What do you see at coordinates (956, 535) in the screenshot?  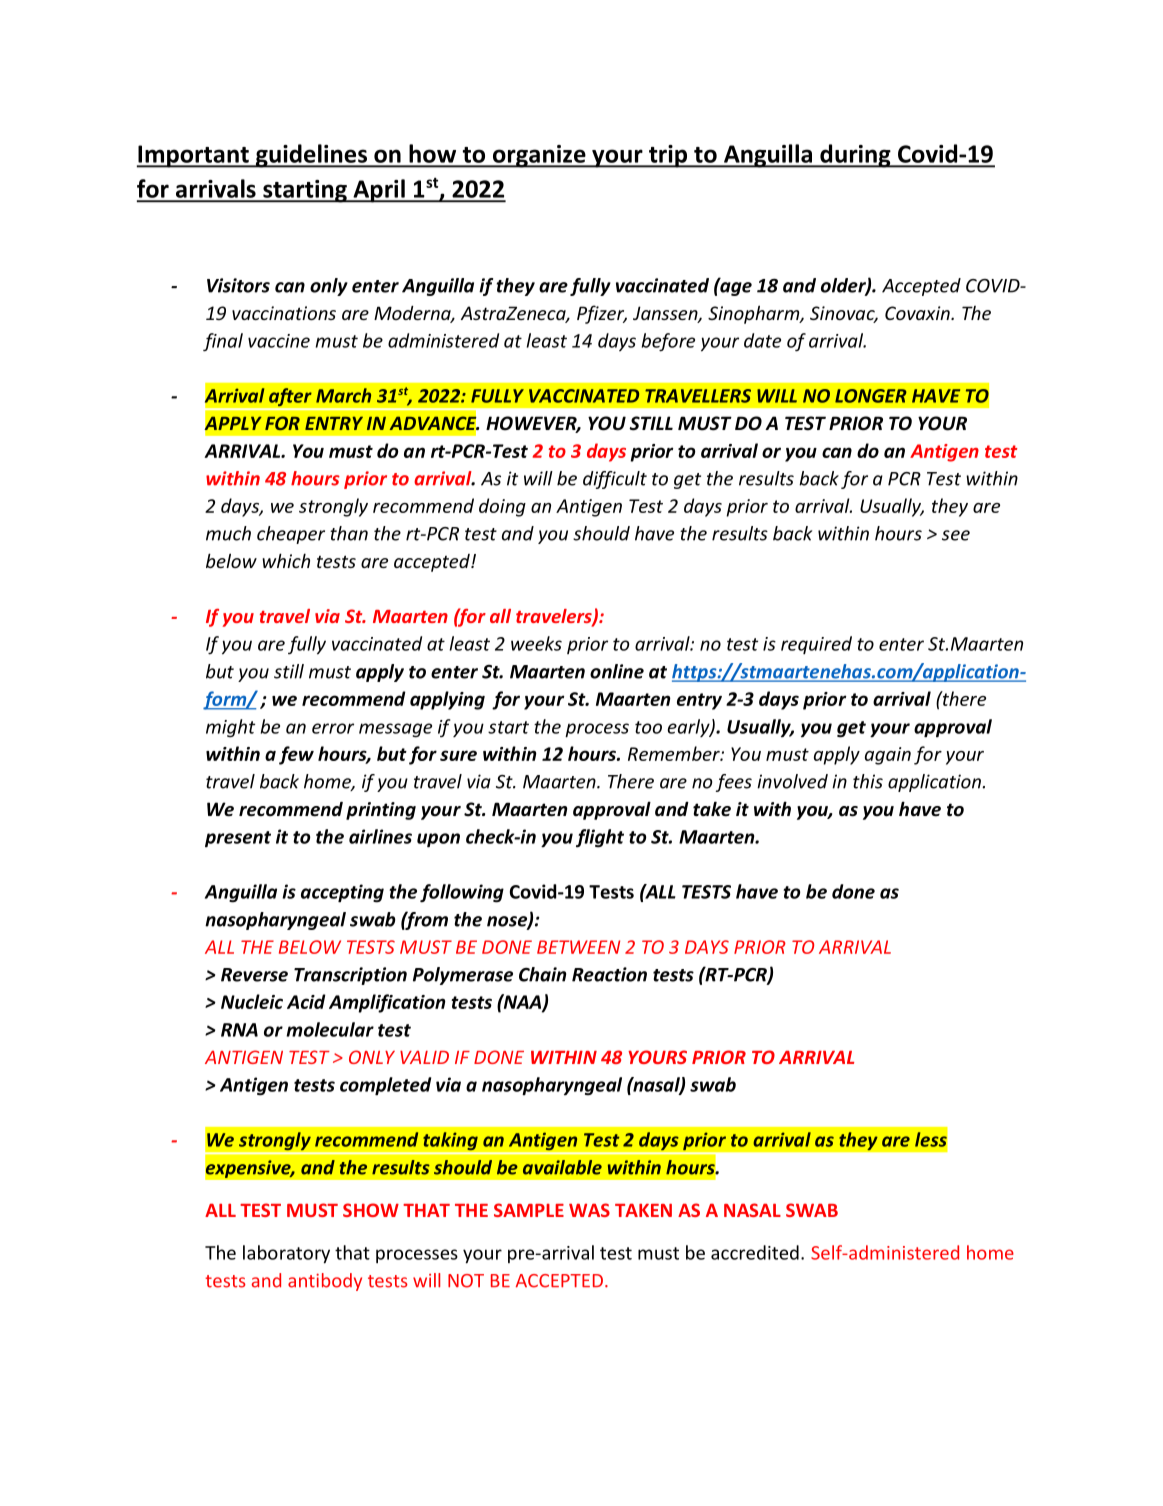 I see `see` at bounding box center [956, 535].
